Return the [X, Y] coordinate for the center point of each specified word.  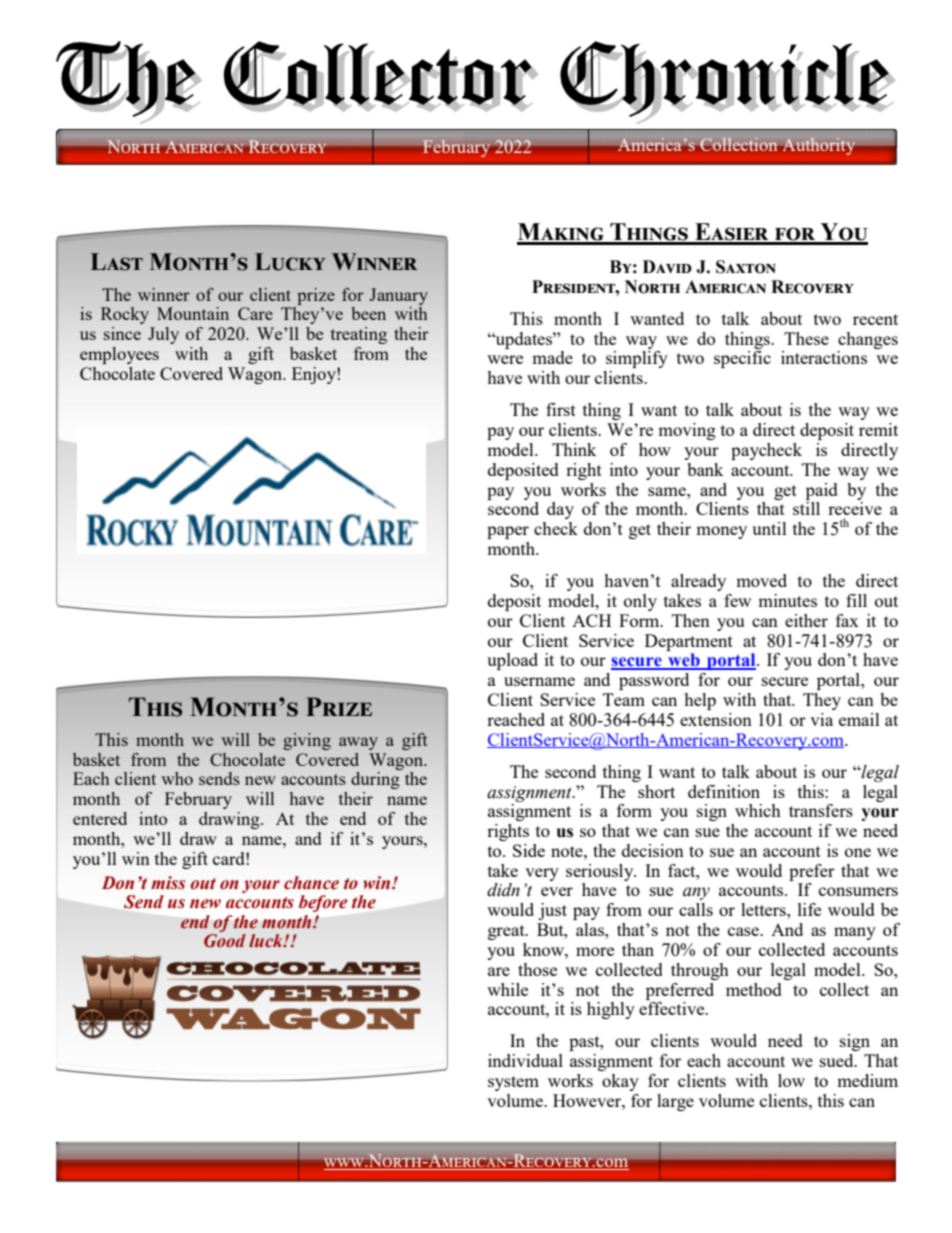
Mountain [193, 313]
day [560, 510]
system [513, 1083]
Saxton [746, 267]
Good [225, 941]
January [398, 296]
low [791, 1080]
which [758, 810]
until [769, 528]
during [375, 780]
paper [508, 532]
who [177, 778]
